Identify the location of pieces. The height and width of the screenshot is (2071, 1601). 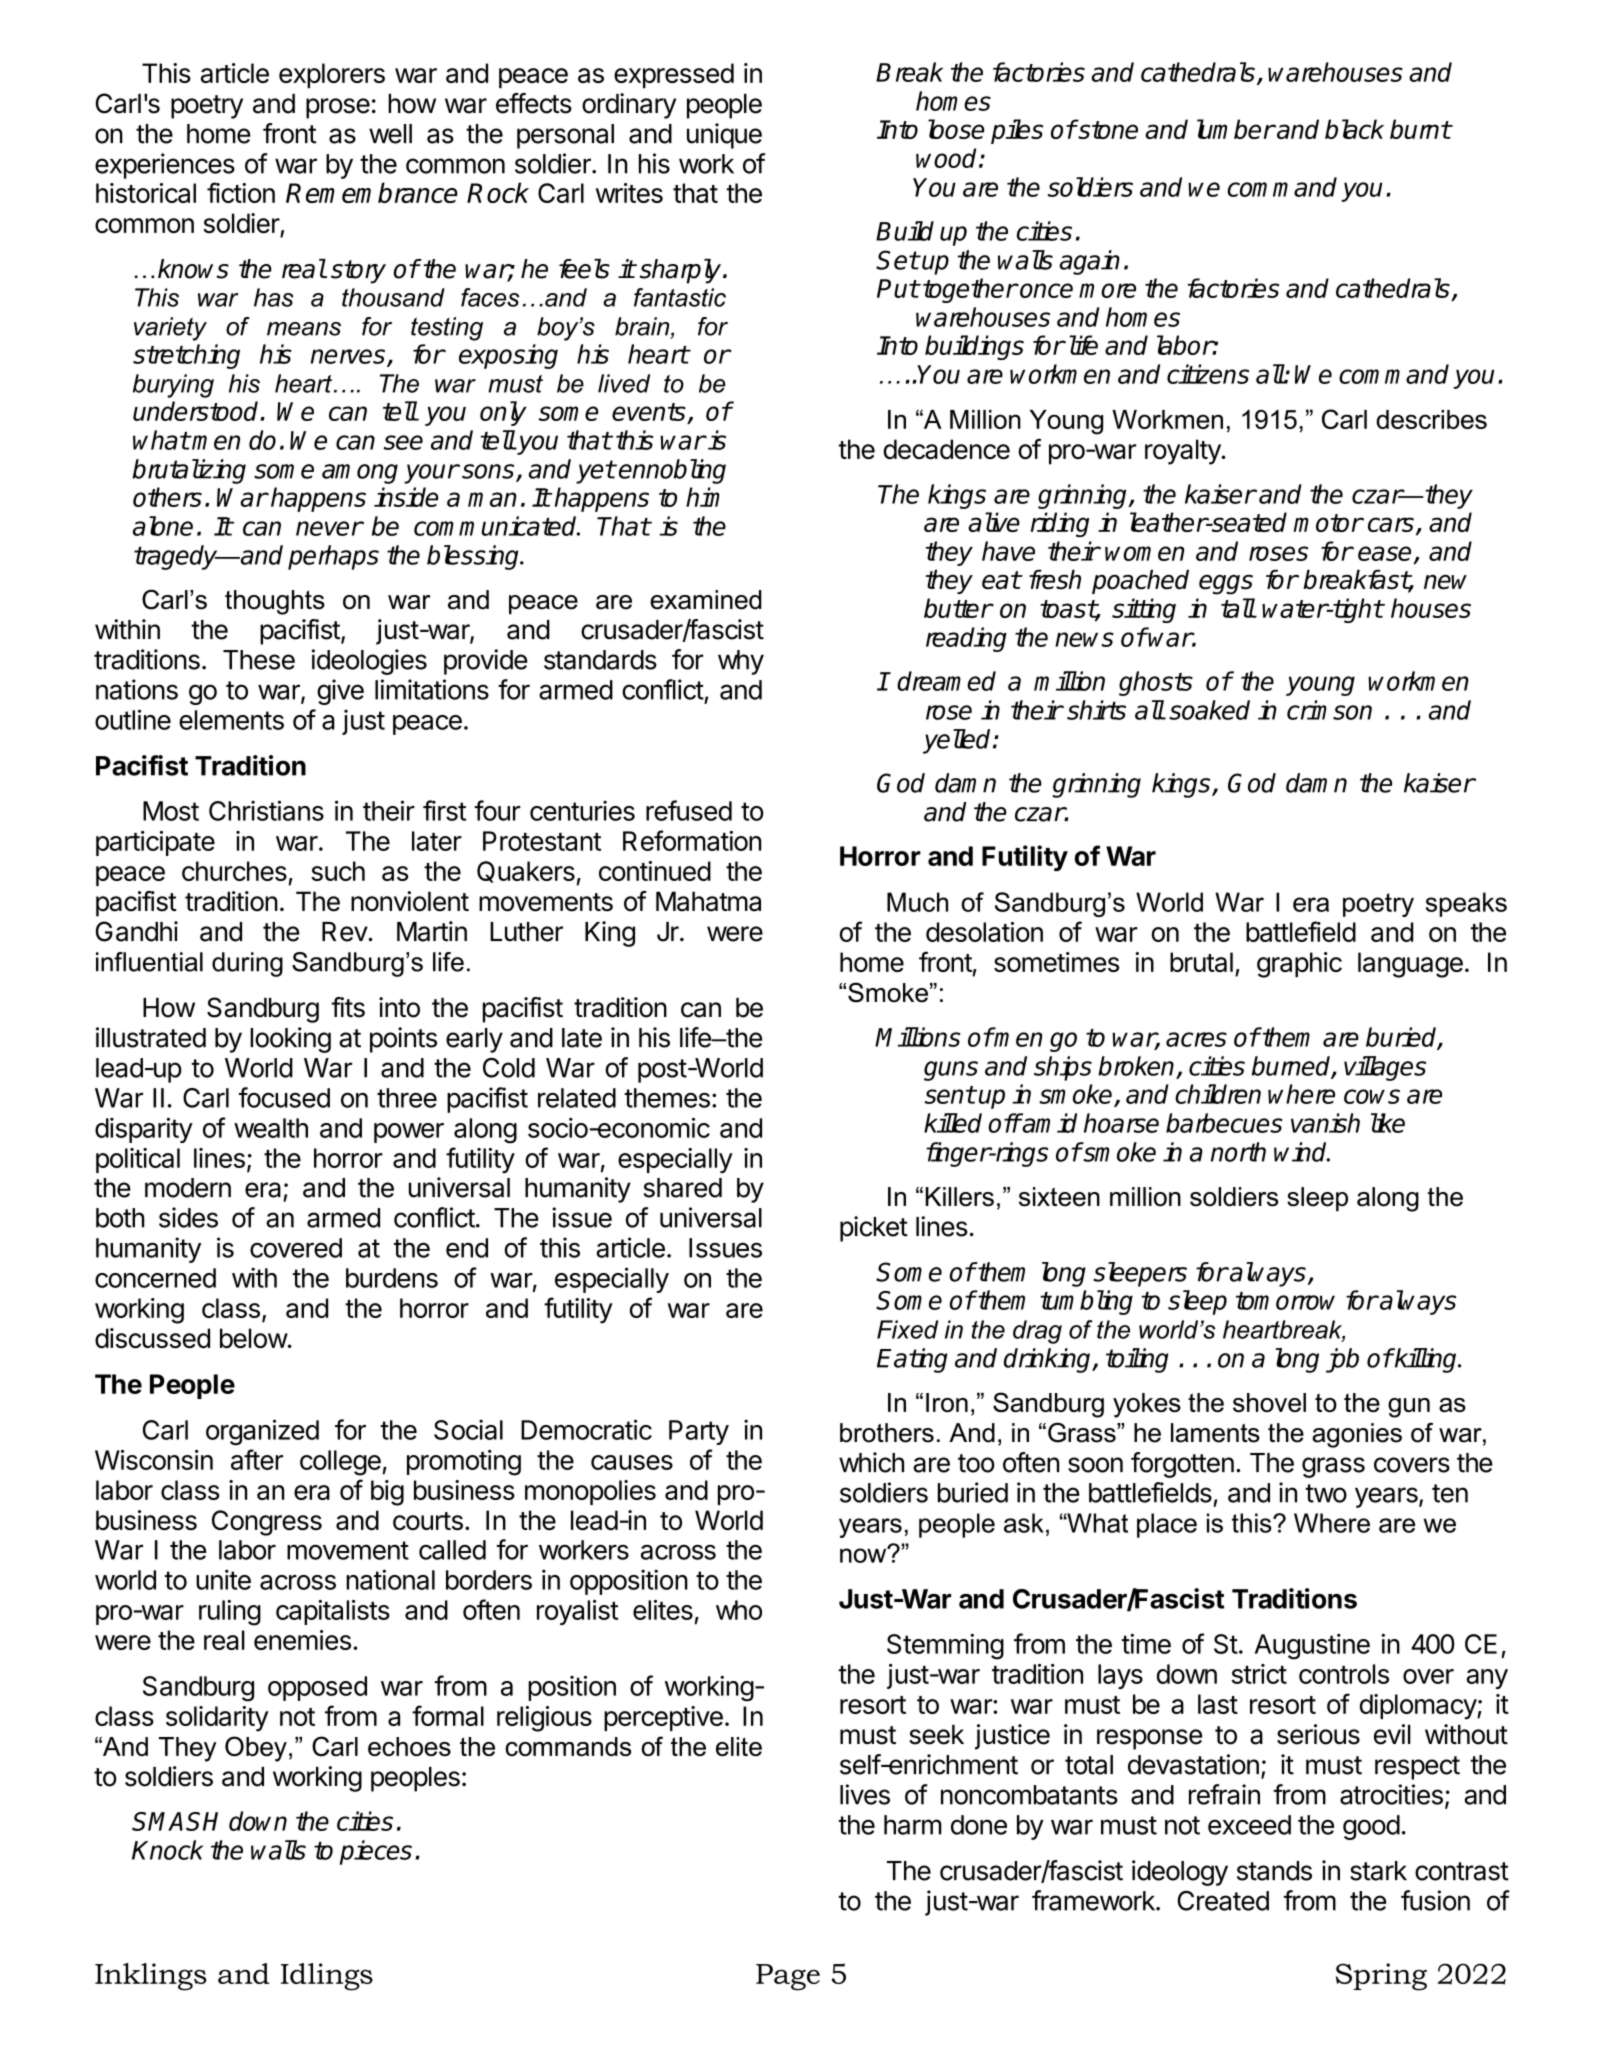
(376, 1852).
